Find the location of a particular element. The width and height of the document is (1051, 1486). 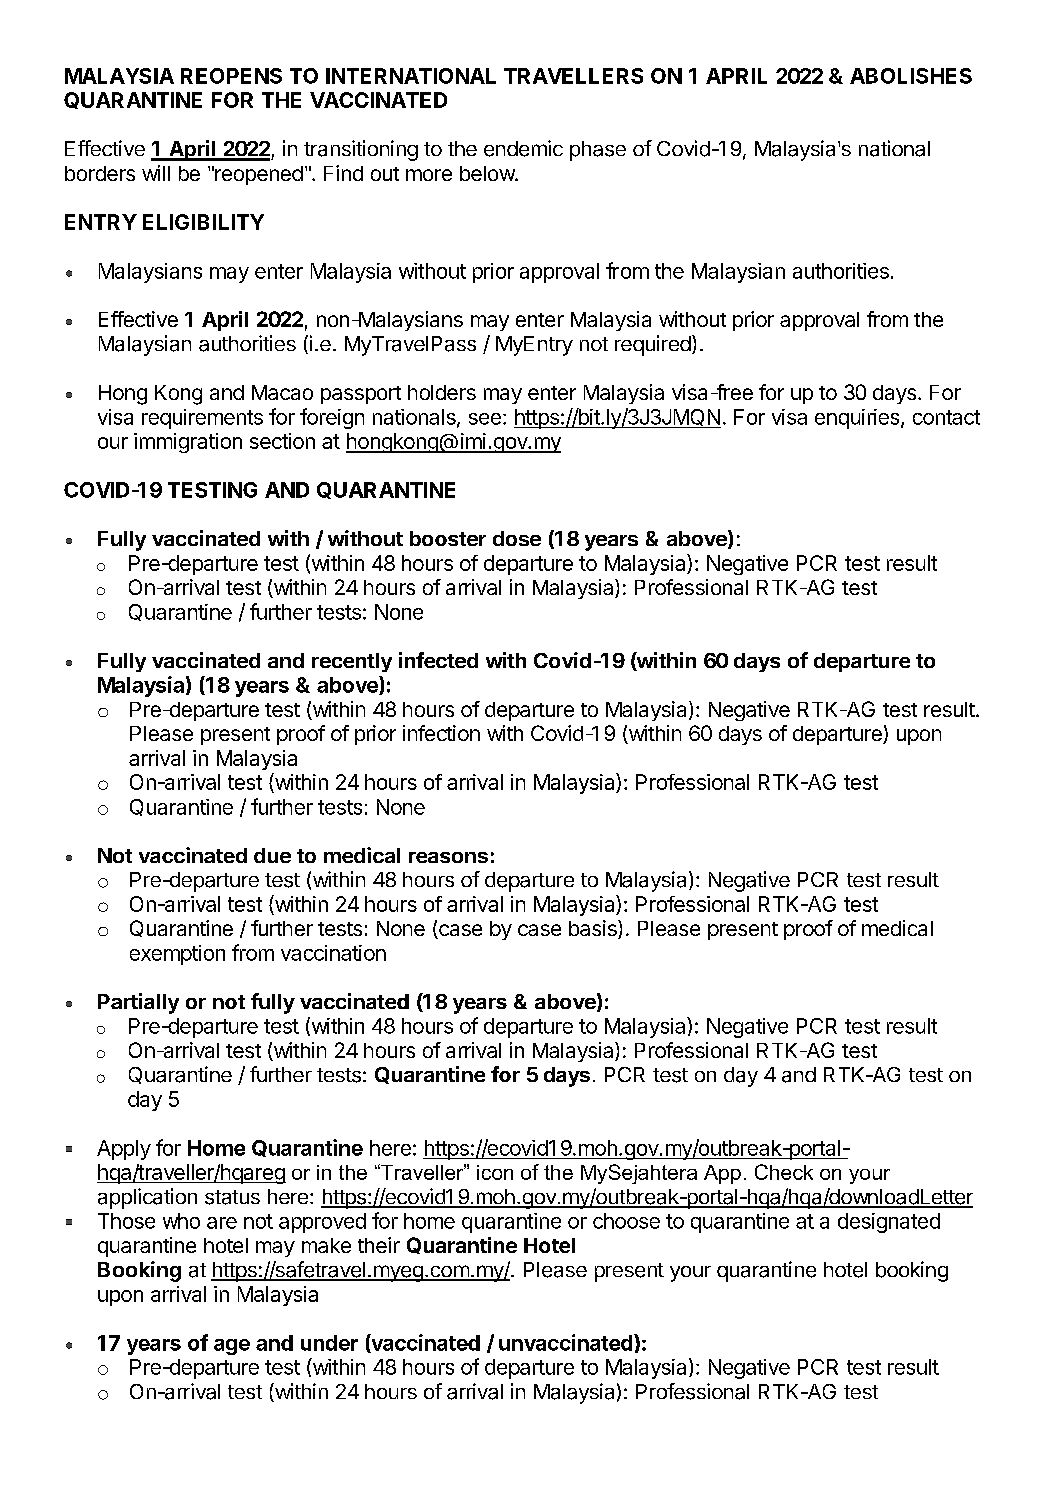

endemic is located at coordinates (523, 148).
